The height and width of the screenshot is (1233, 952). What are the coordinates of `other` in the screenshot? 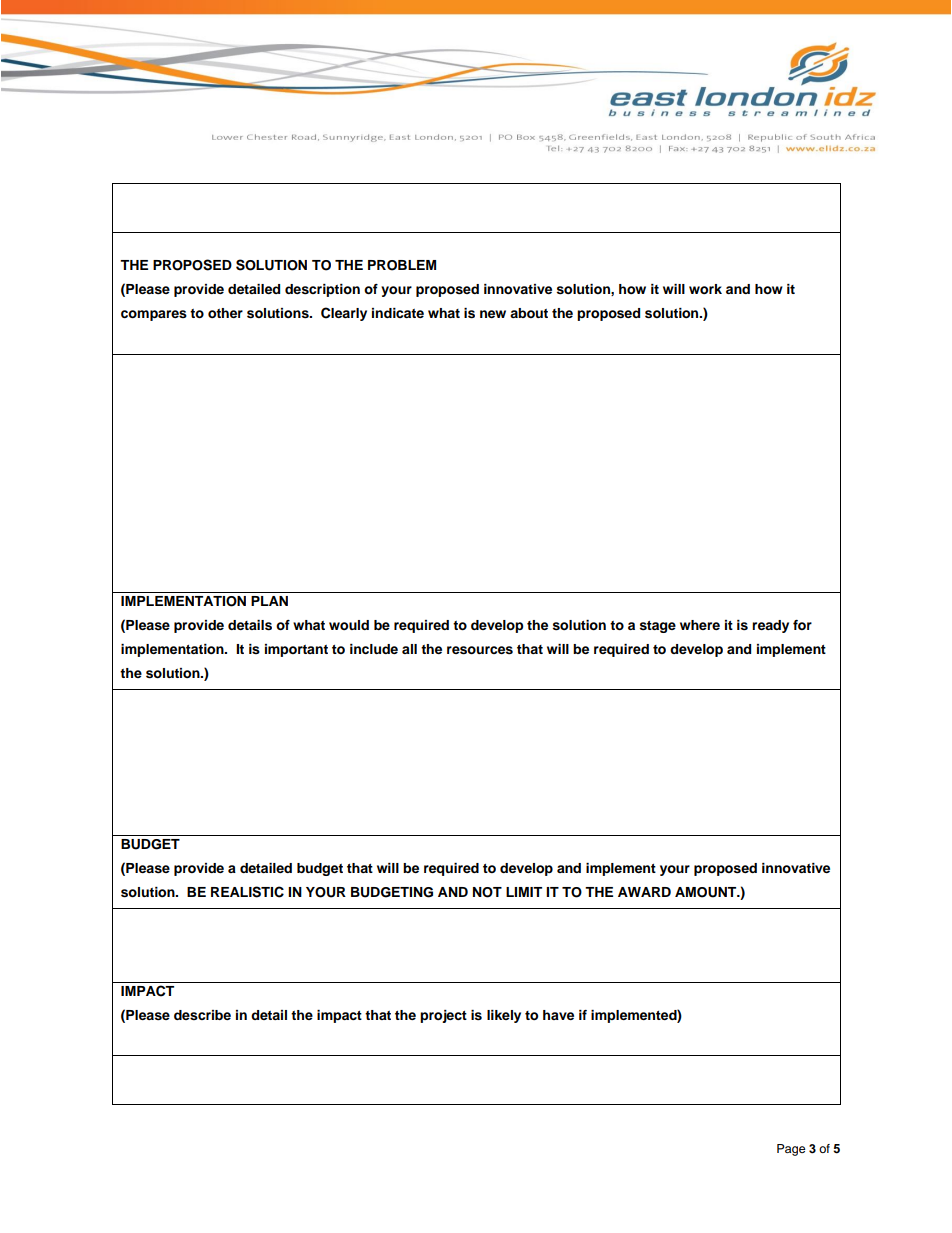 It's located at (225, 313).
